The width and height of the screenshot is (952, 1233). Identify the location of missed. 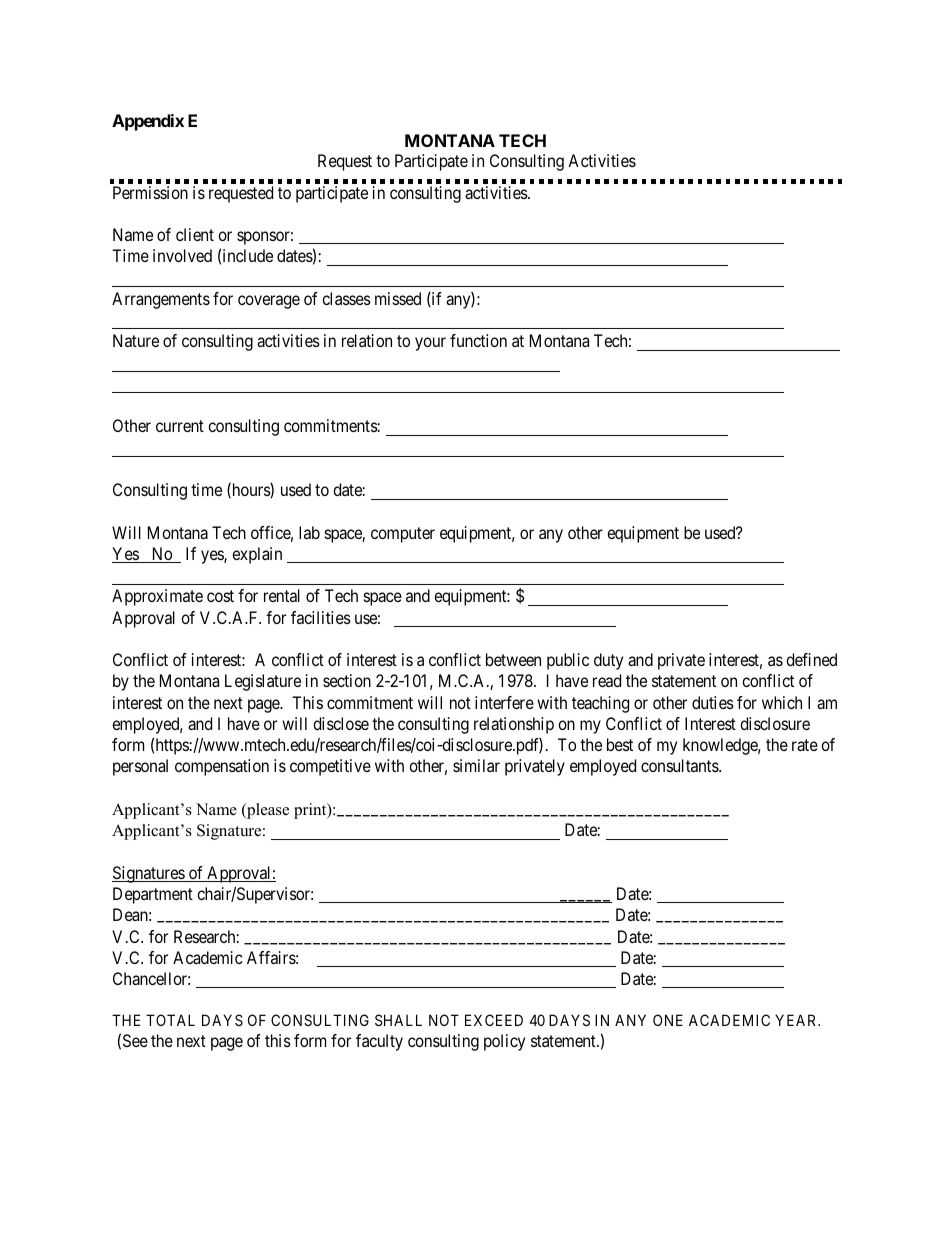
(398, 298).
